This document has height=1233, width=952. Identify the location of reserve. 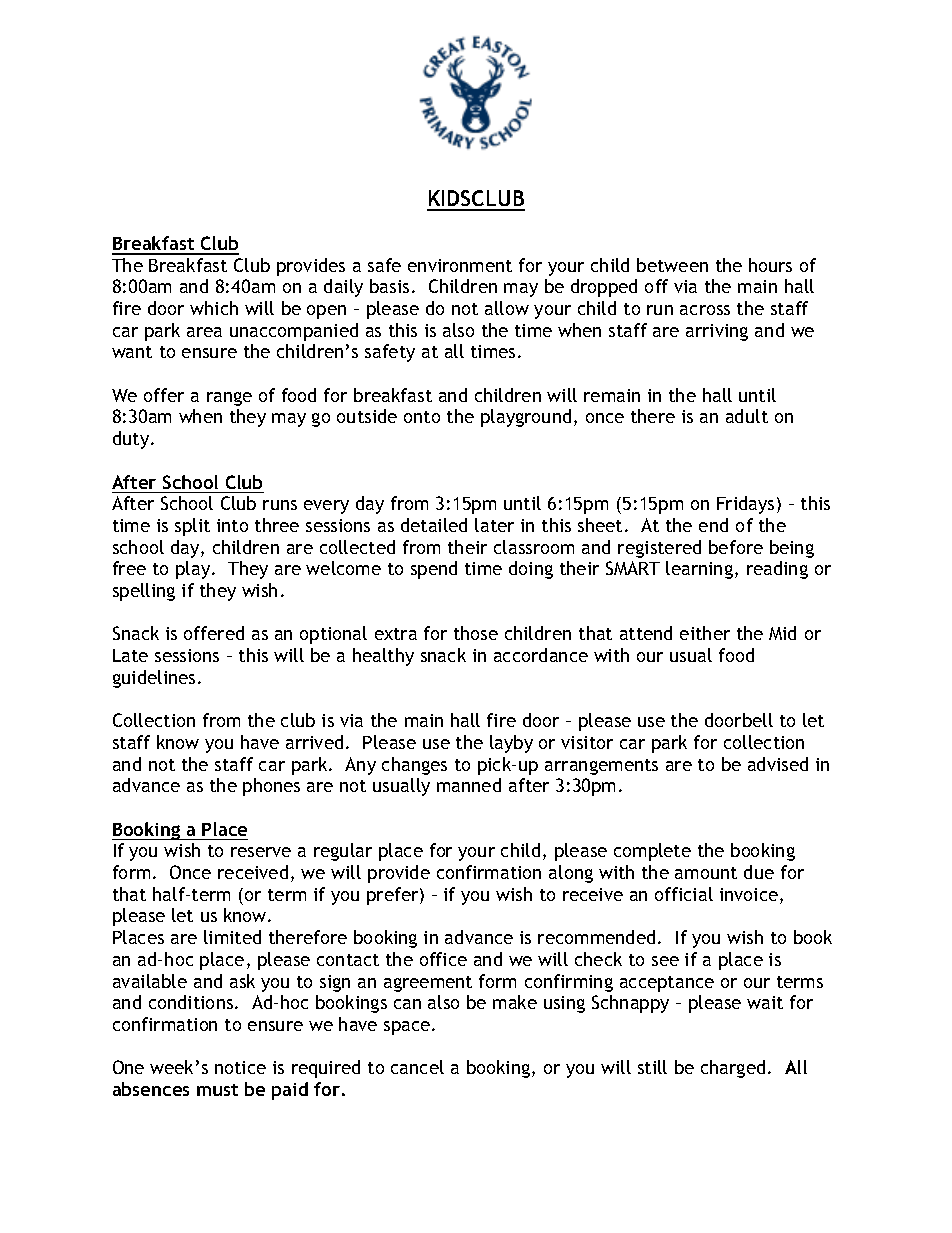
(261, 852).
